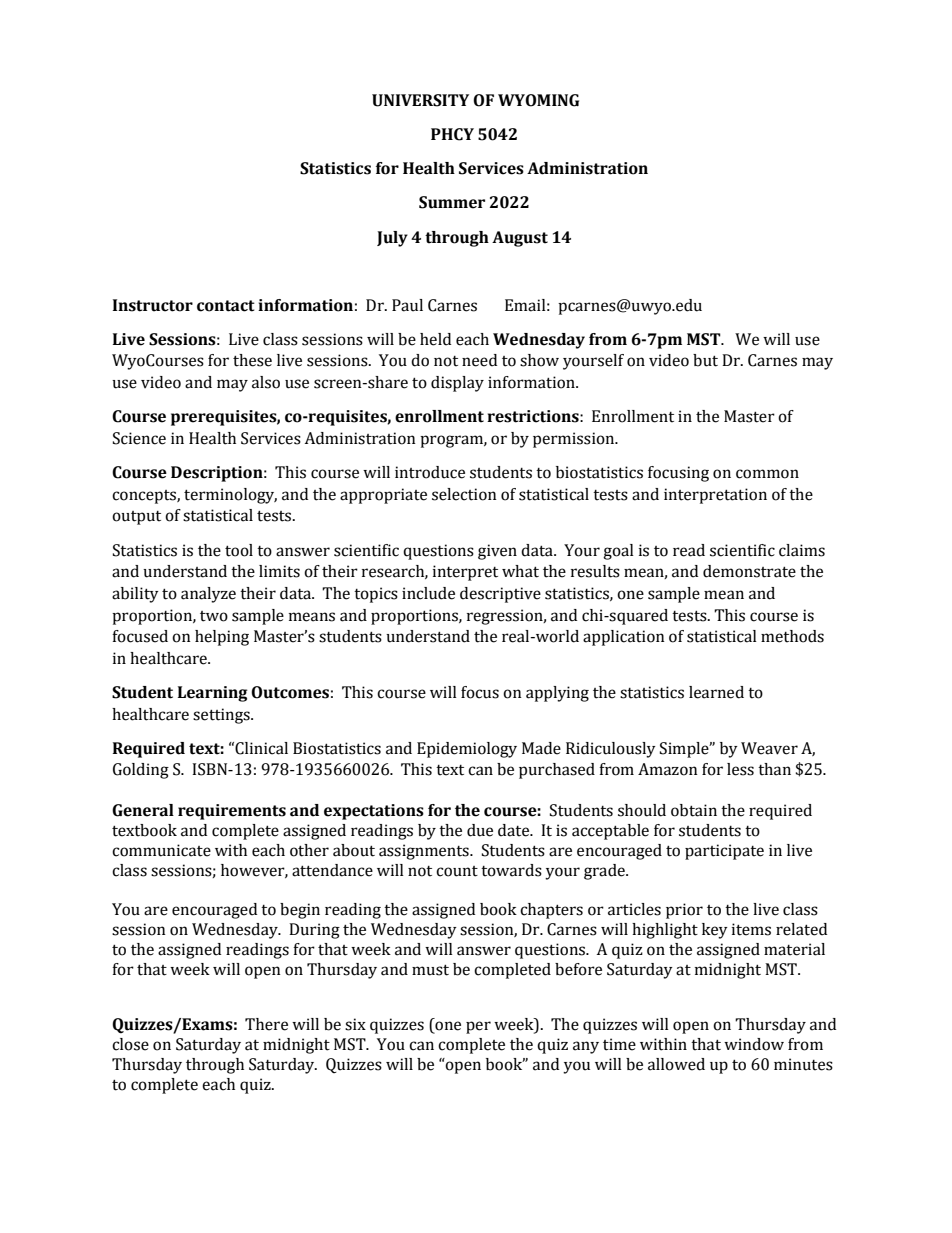 This screenshot has width=952, height=1233. Describe the element at coordinates (749, 571) in the screenshot. I see `demonstrate` at that location.
